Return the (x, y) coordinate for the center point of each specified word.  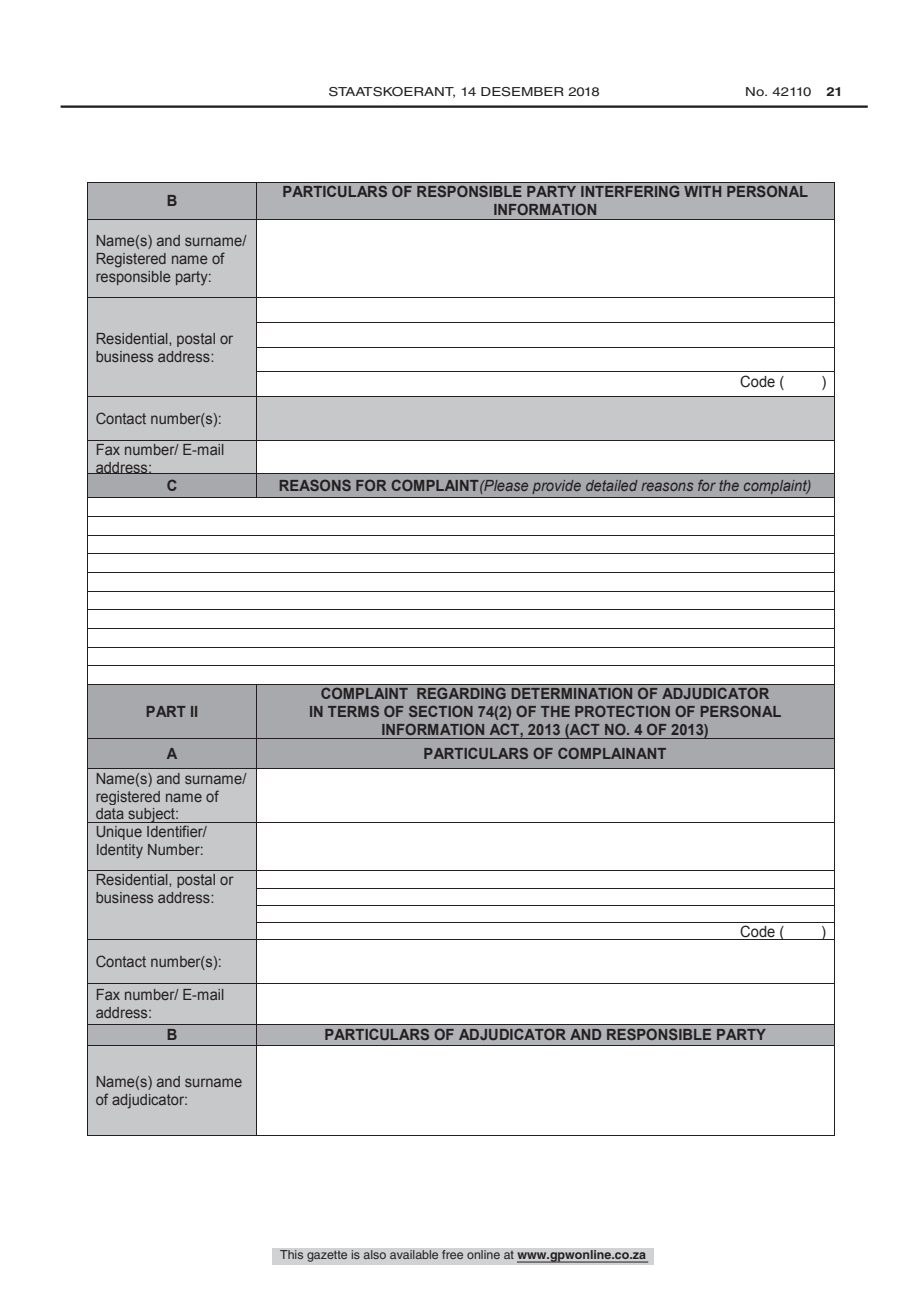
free (453, 1255)
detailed (612, 485)
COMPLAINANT (612, 753)
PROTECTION (622, 711)
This (292, 1255)
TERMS (353, 711)
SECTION (441, 711)
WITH (702, 191)
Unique (119, 833)
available (414, 1255)
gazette (327, 1256)
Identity (120, 851)
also (374, 1255)
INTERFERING (630, 191)
